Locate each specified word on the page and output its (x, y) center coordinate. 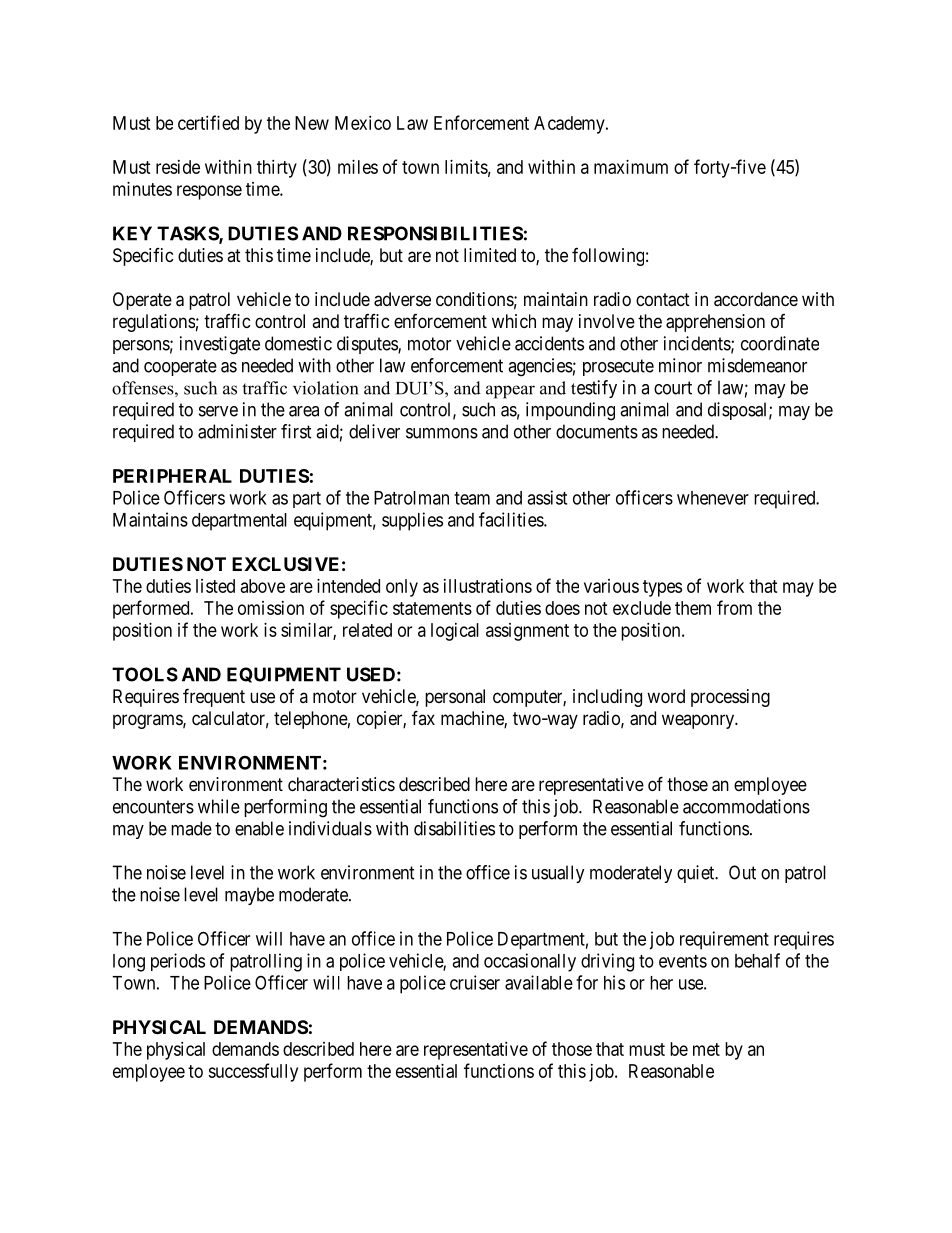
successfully (253, 1072)
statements (432, 608)
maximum (631, 167)
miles (358, 167)
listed (215, 586)
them (693, 608)
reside (178, 167)
